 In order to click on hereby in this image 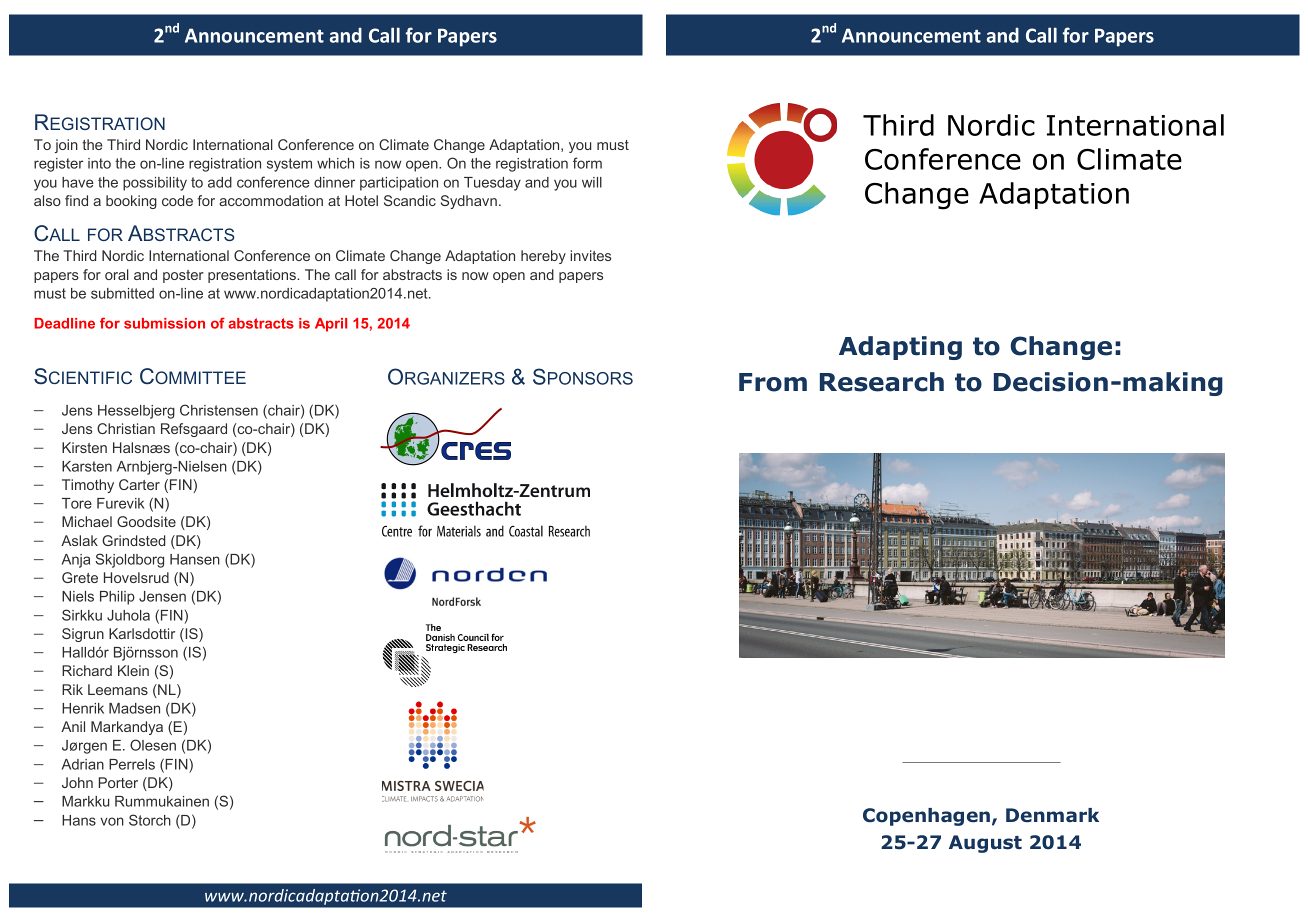, I will do `click(543, 257)`.
